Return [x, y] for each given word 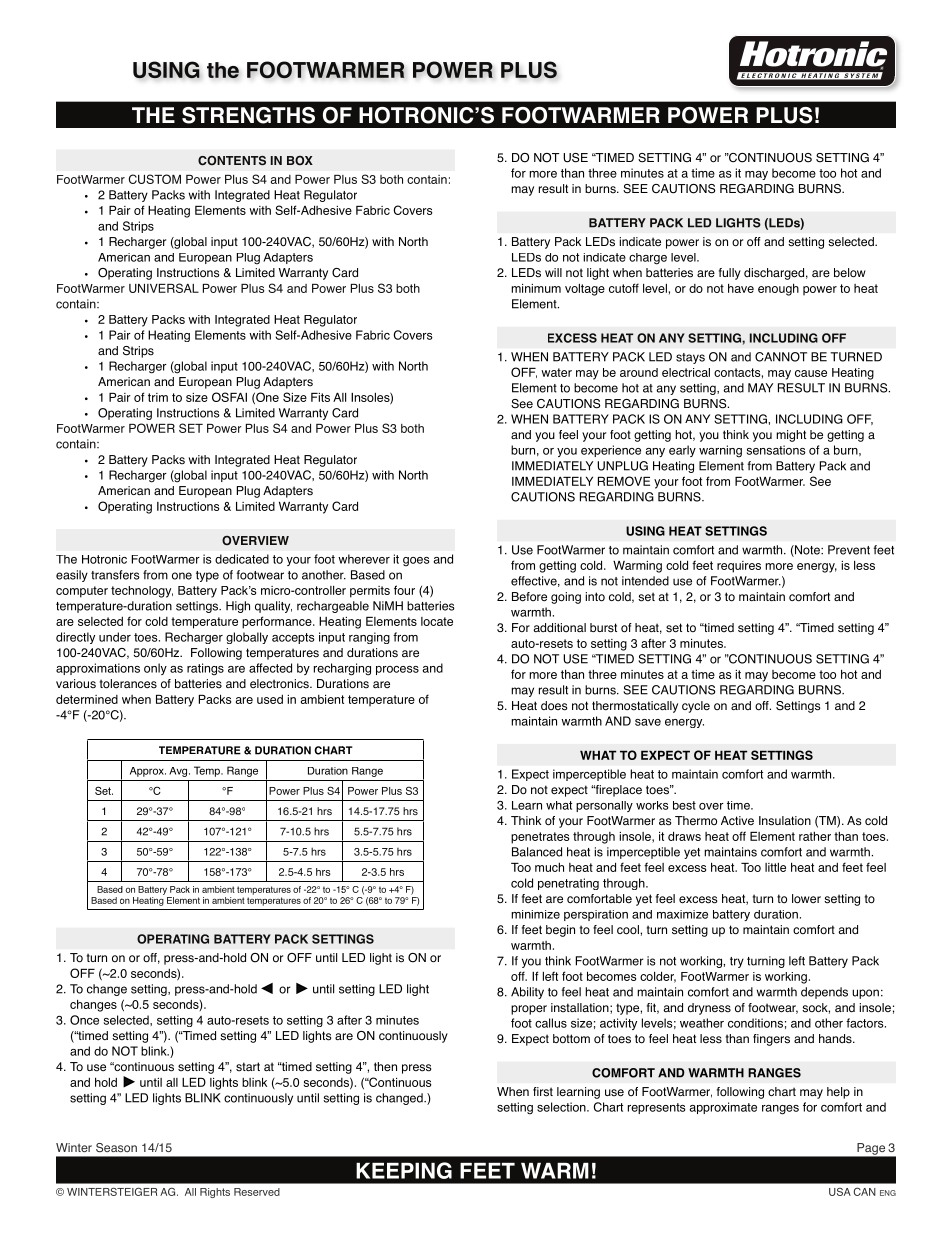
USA [840, 1192]
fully [730, 274]
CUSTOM [155, 179]
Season [116, 1147]
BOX [300, 161]
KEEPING [404, 1170]
